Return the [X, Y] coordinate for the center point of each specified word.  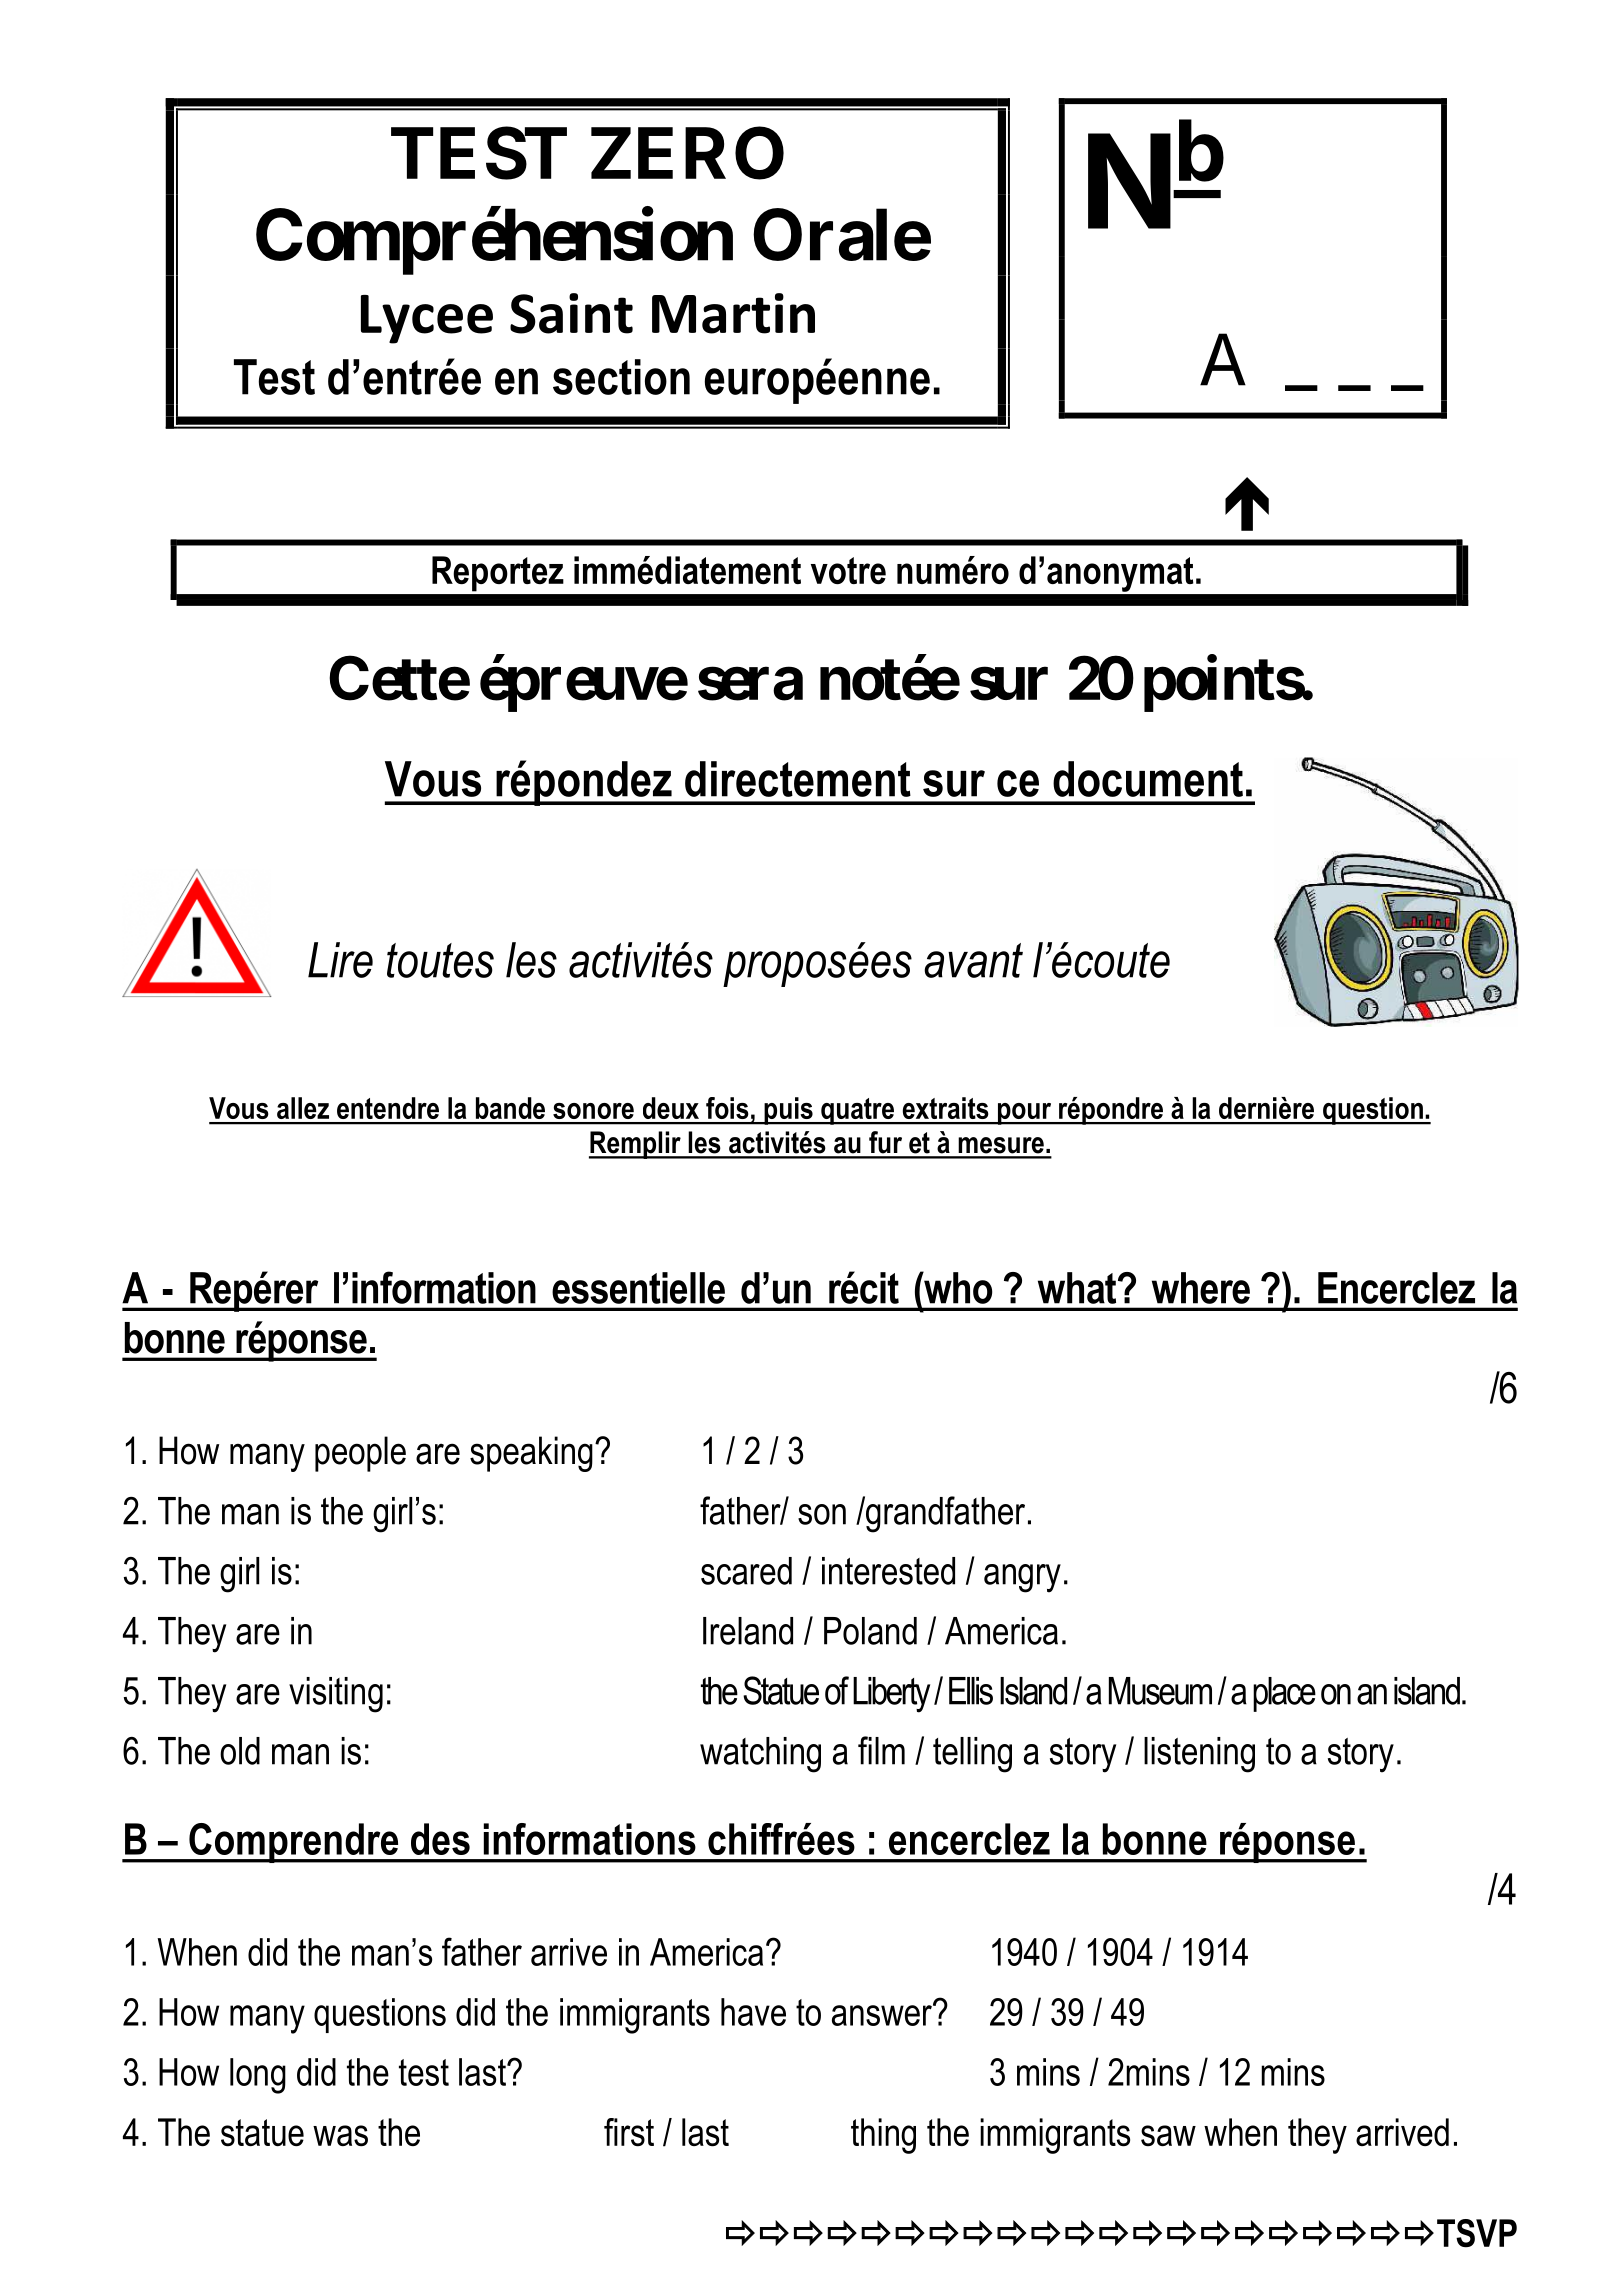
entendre [388, 1108]
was [340, 2136]
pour [1024, 1114]
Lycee [427, 319]
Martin [733, 313]
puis [788, 1111]
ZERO [687, 153]
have [753, 2012]
